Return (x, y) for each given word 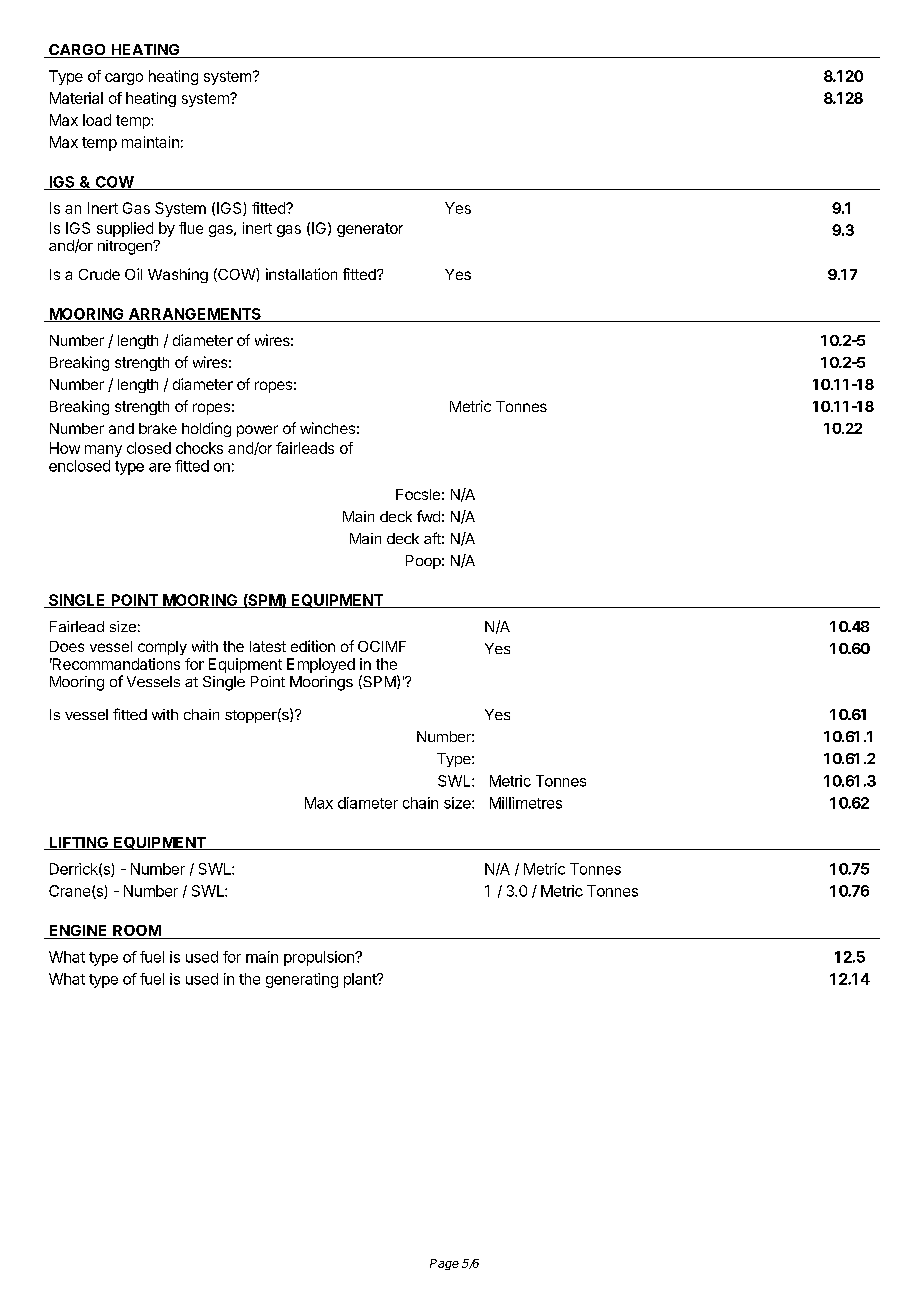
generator (370, 230)
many (103, 451)
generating (302, 980)
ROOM (136, 932)
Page (444, 1264)
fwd (428, 516)
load (97, 120)
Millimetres (526, 803)
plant (361, 980)
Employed (321, 665)
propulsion (320, 958)
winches (327, 428)
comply (162, 648)
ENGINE (78, 932)
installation (301, 274)
